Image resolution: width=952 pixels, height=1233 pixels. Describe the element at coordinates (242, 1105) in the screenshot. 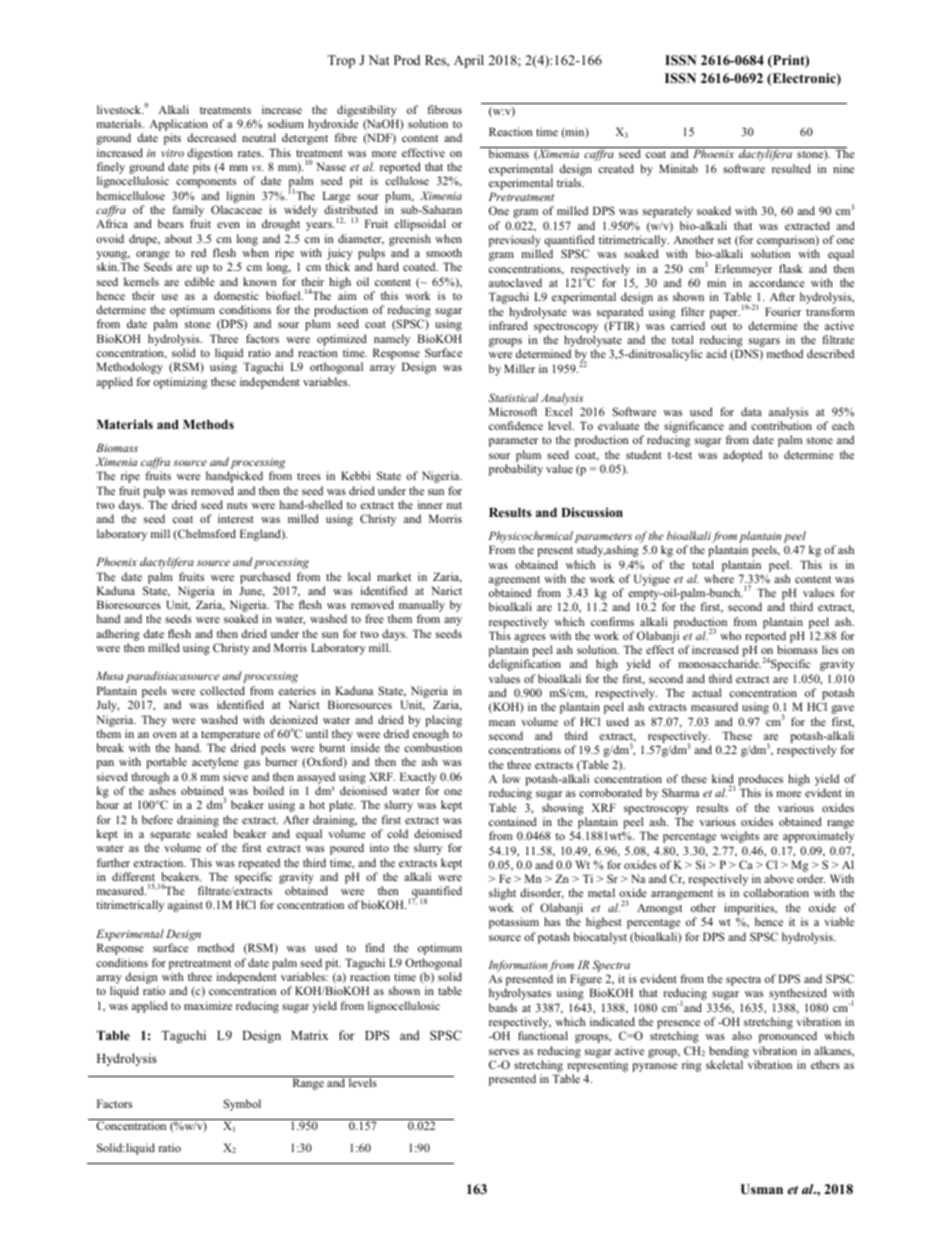

I see `Symbol` at that location.
